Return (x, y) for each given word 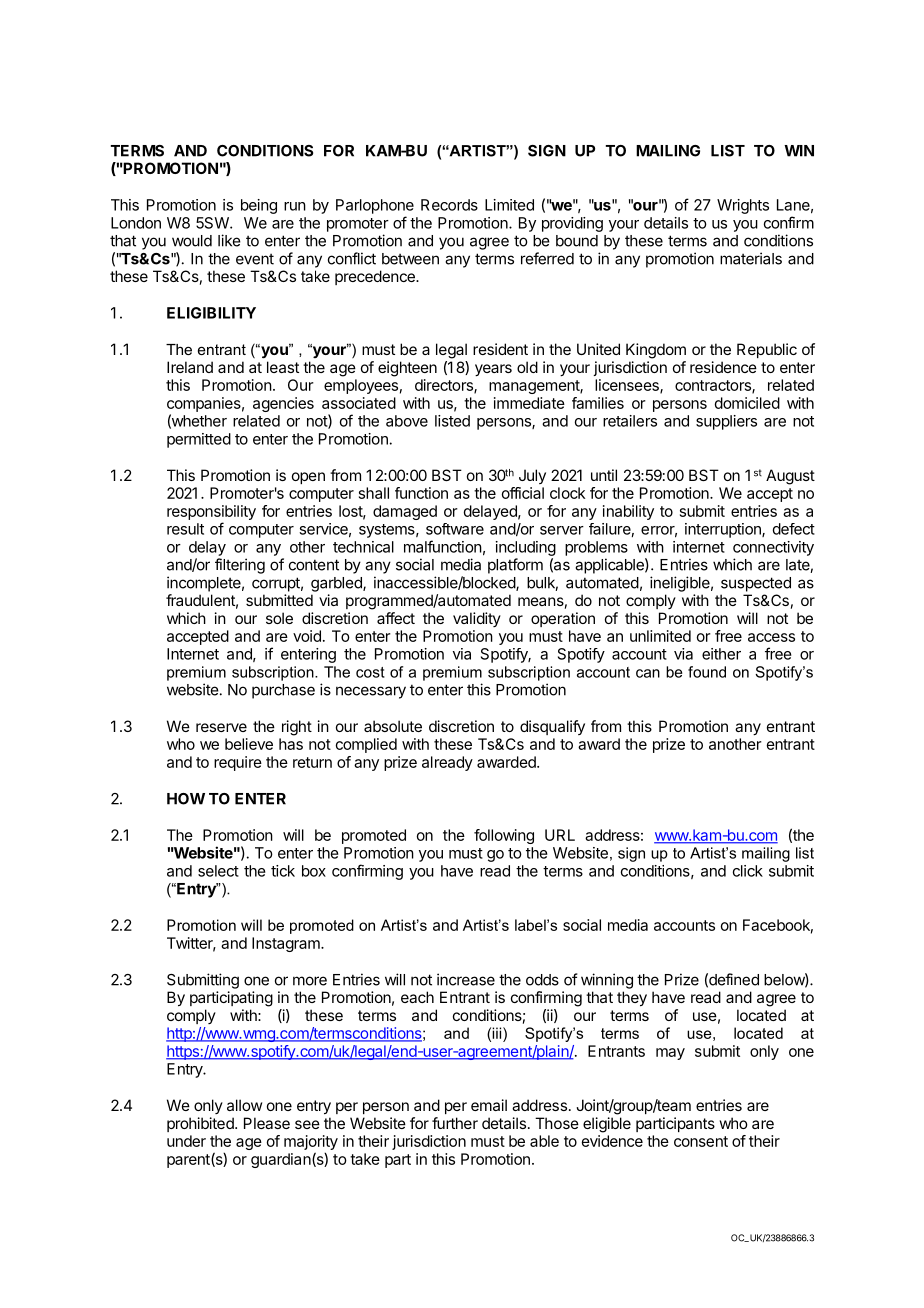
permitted (199, 440)
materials (751, 258)
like (229, 240)
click (748, 871)
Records (449, 205)
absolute (393, 726)
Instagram (287, 944)
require (238, 763)
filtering (240, 566)
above (407, 421)
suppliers (726, 422)
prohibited (201, 1124)
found (707, 672)
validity (477, 619)
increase (466, 979)
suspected (756, 584)
